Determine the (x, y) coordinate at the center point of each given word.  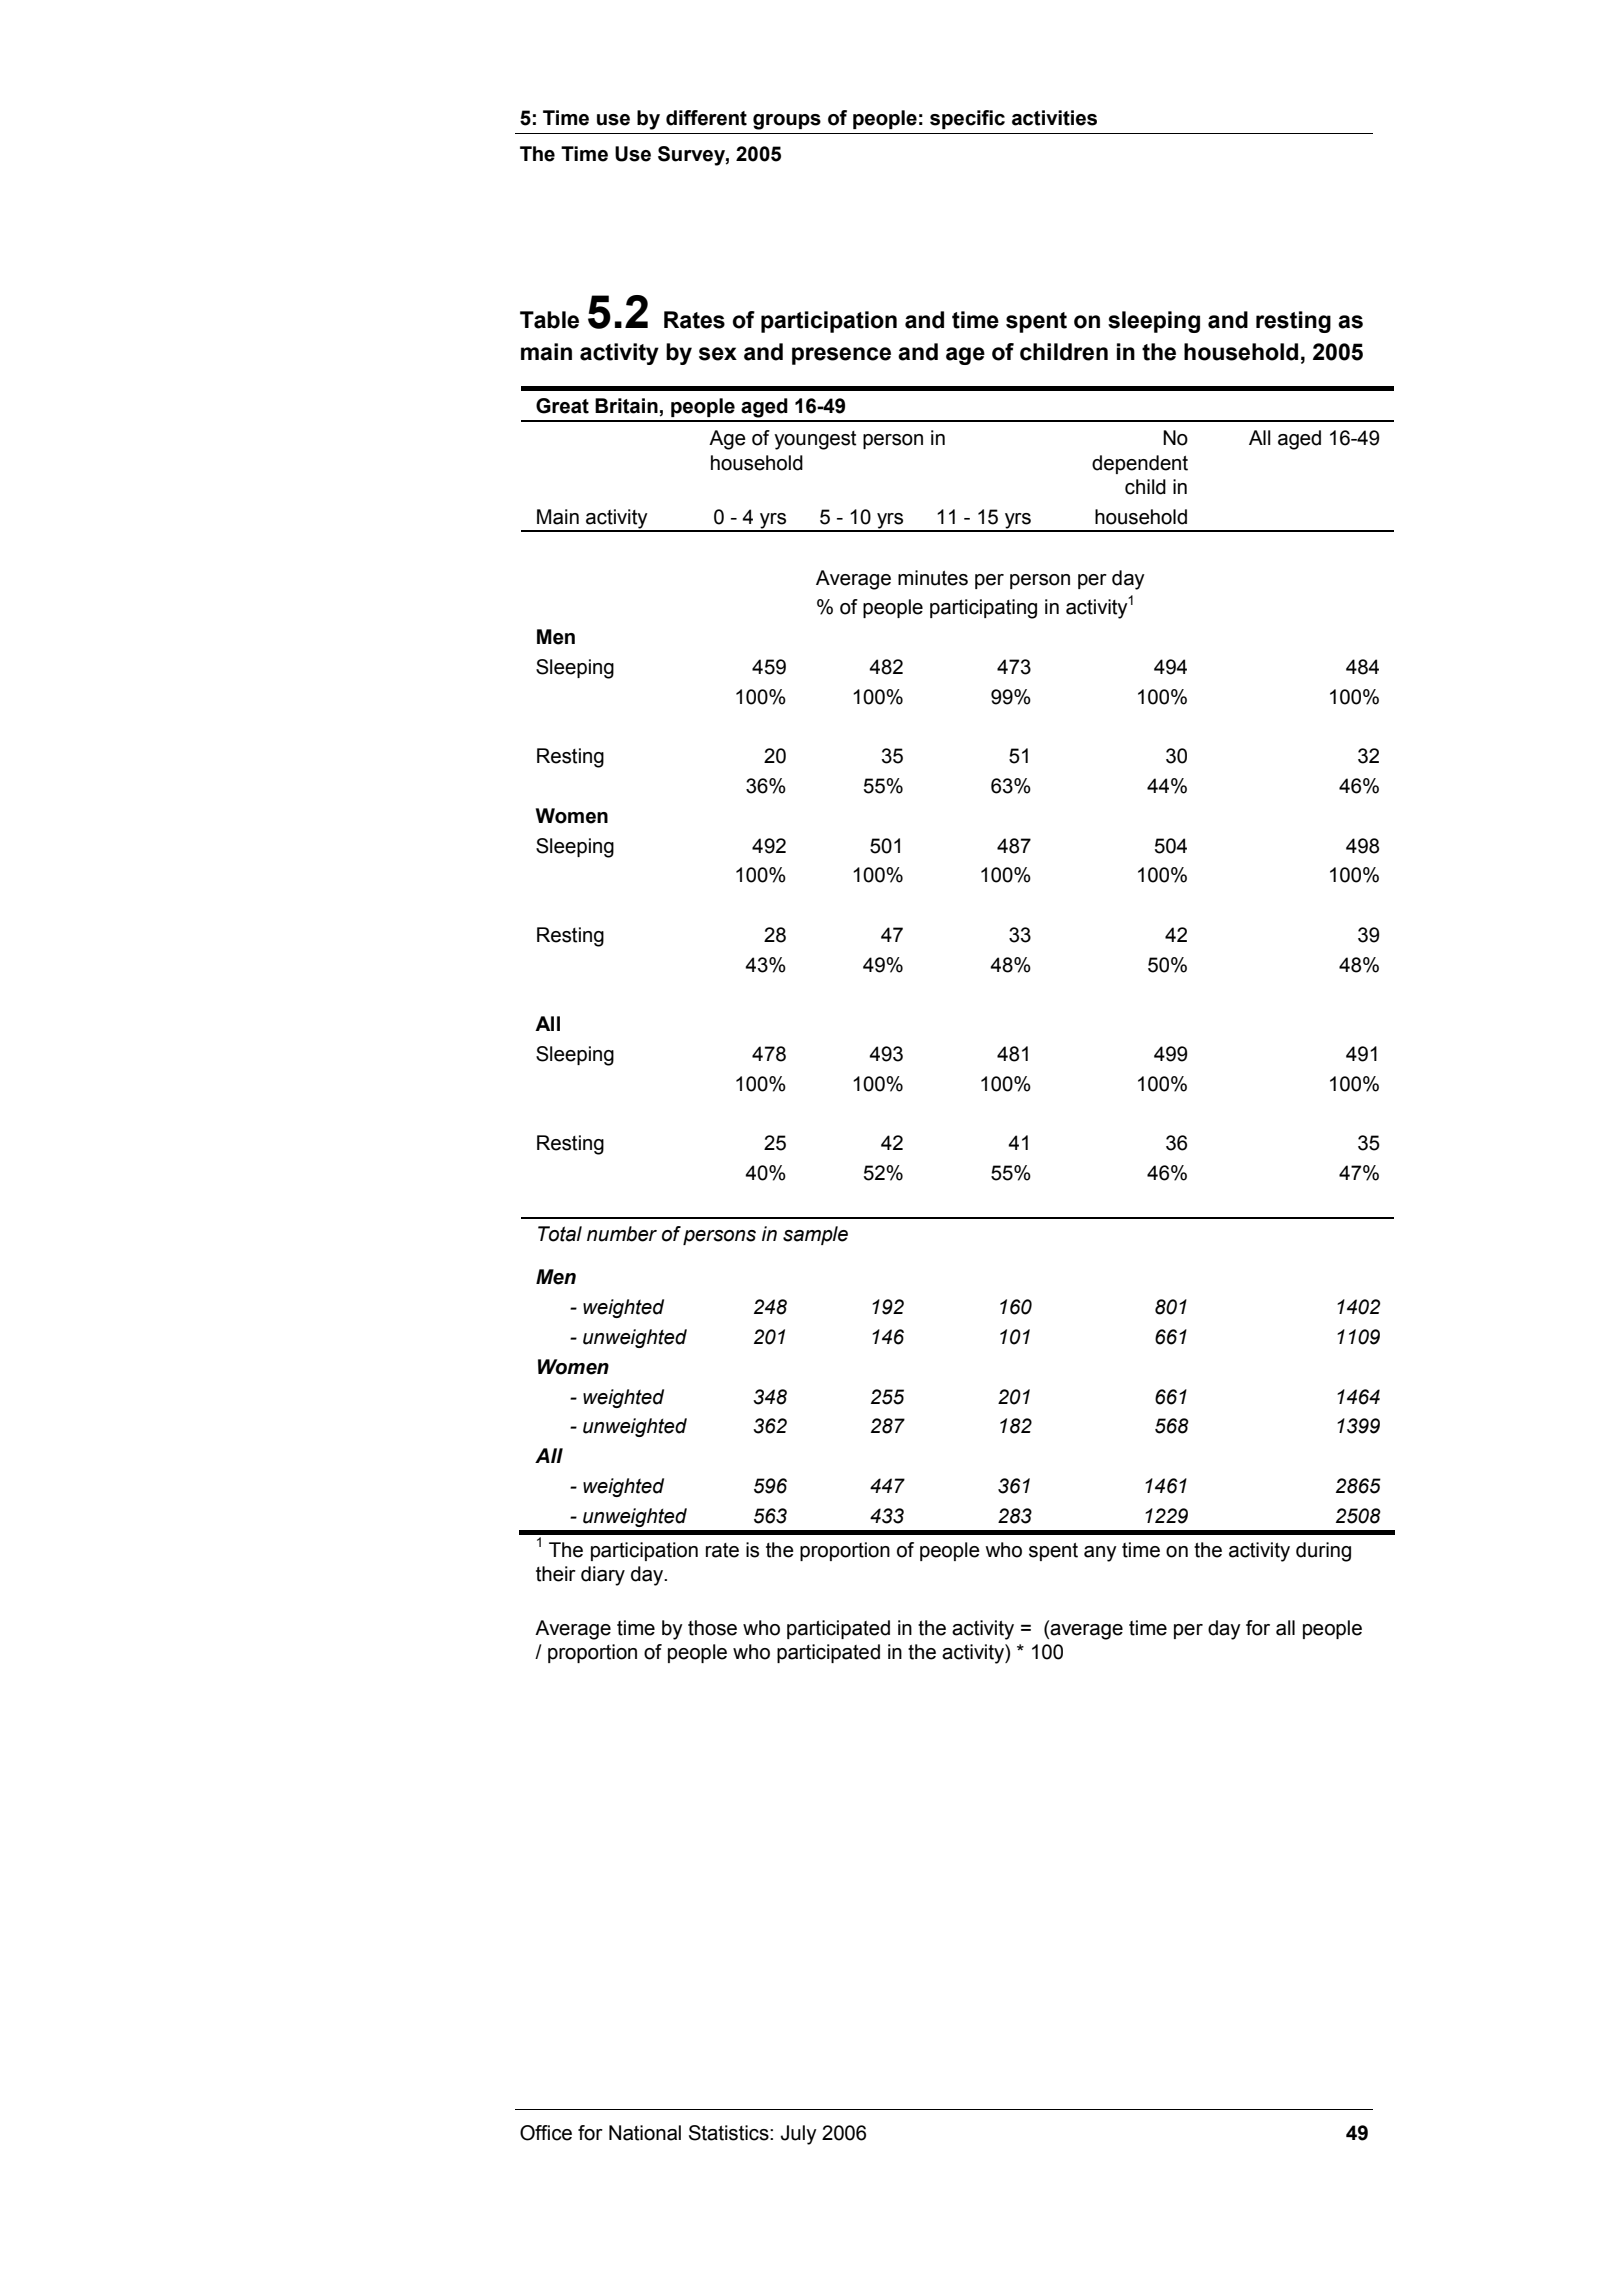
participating (983, 609)
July (799, 2135)
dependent (1140, 464)
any (1100, 1554)
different (706, 118)
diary (603, 1576)
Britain (626, 406)
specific (967, 119)
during (1323, 1552)
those (712, 1628)
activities (1054, 118)
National (645, 2133)
